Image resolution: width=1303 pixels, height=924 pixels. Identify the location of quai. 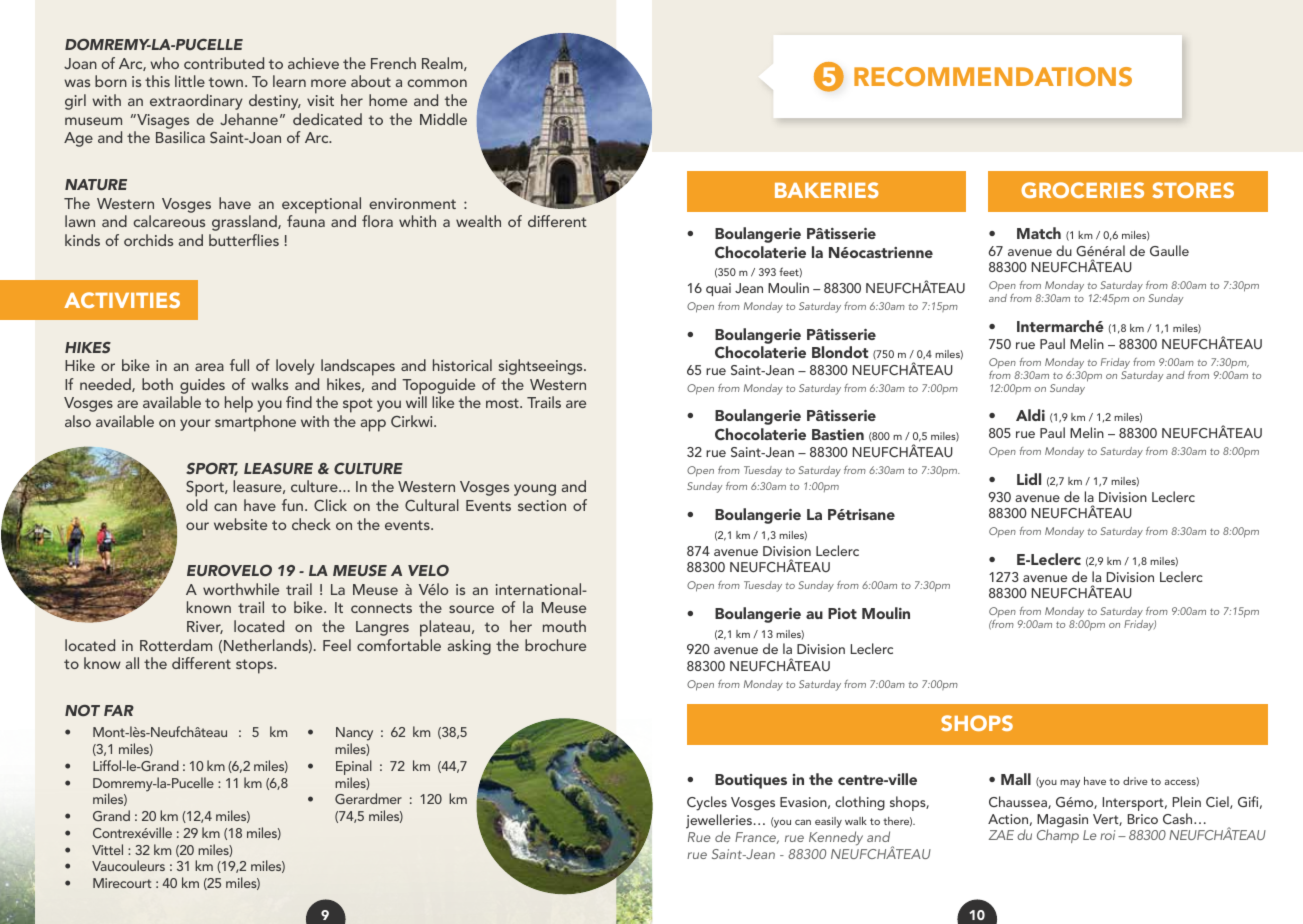
(718, 289).
